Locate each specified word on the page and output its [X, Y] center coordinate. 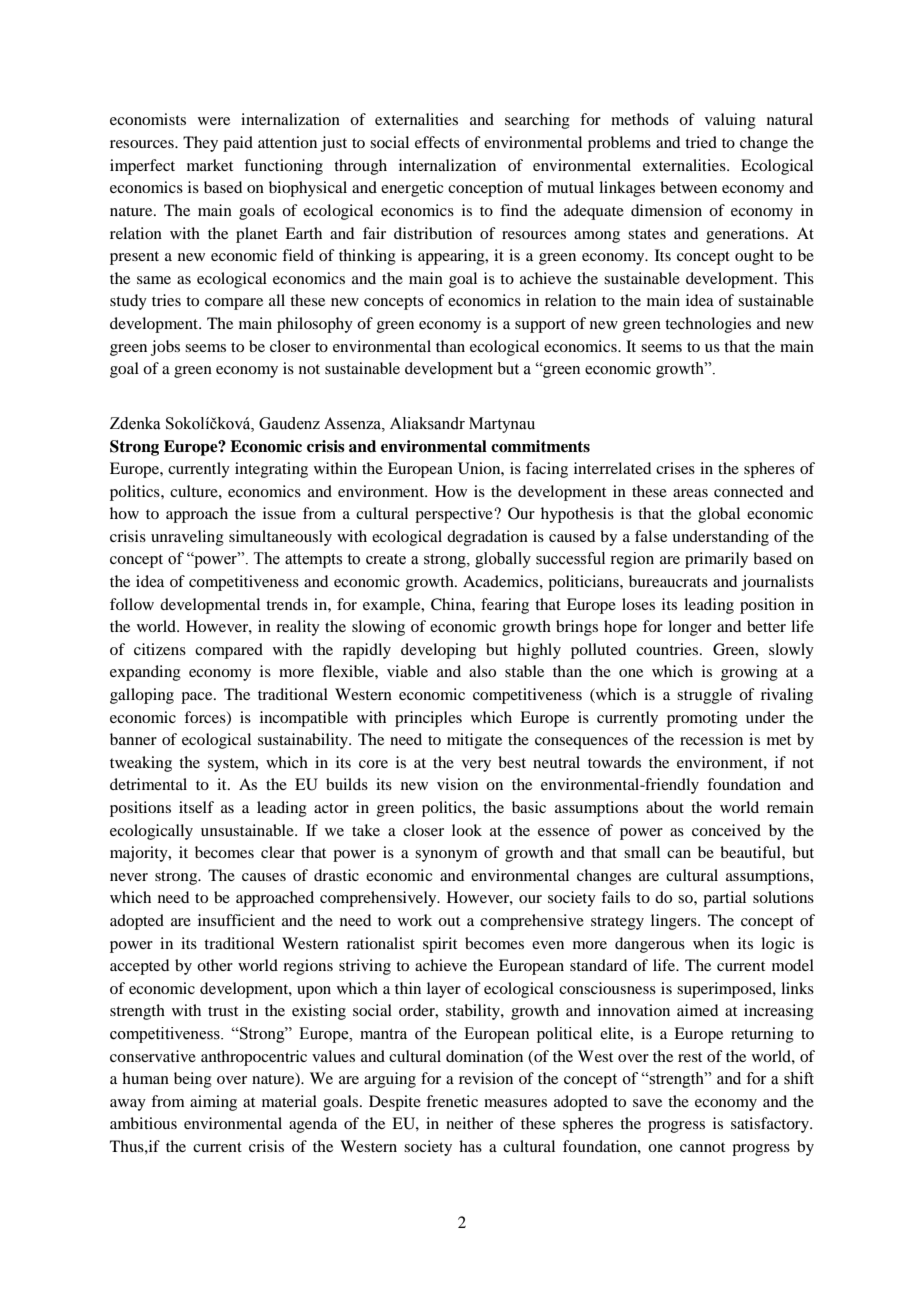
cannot [702, 1147]
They [200, 144]
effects [437, 142]
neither [469, 1123]
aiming [213, 1103]
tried [701, 142]
